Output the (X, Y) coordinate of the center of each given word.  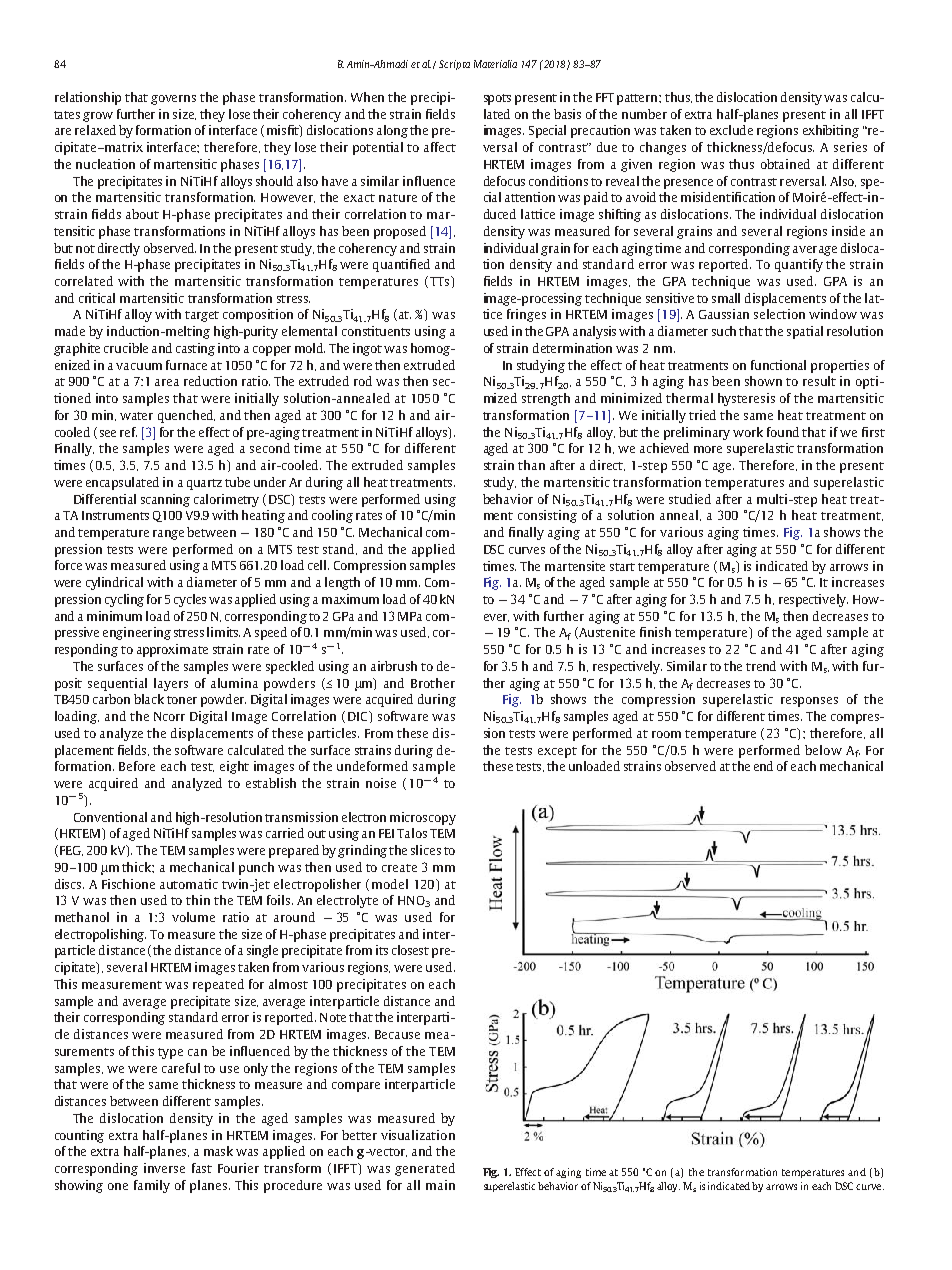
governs (173, 100)
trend (761, 666)
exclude (731, 130)
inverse (164, 1168)
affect (440, 147)
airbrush (394, 666)
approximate (172, 650)
